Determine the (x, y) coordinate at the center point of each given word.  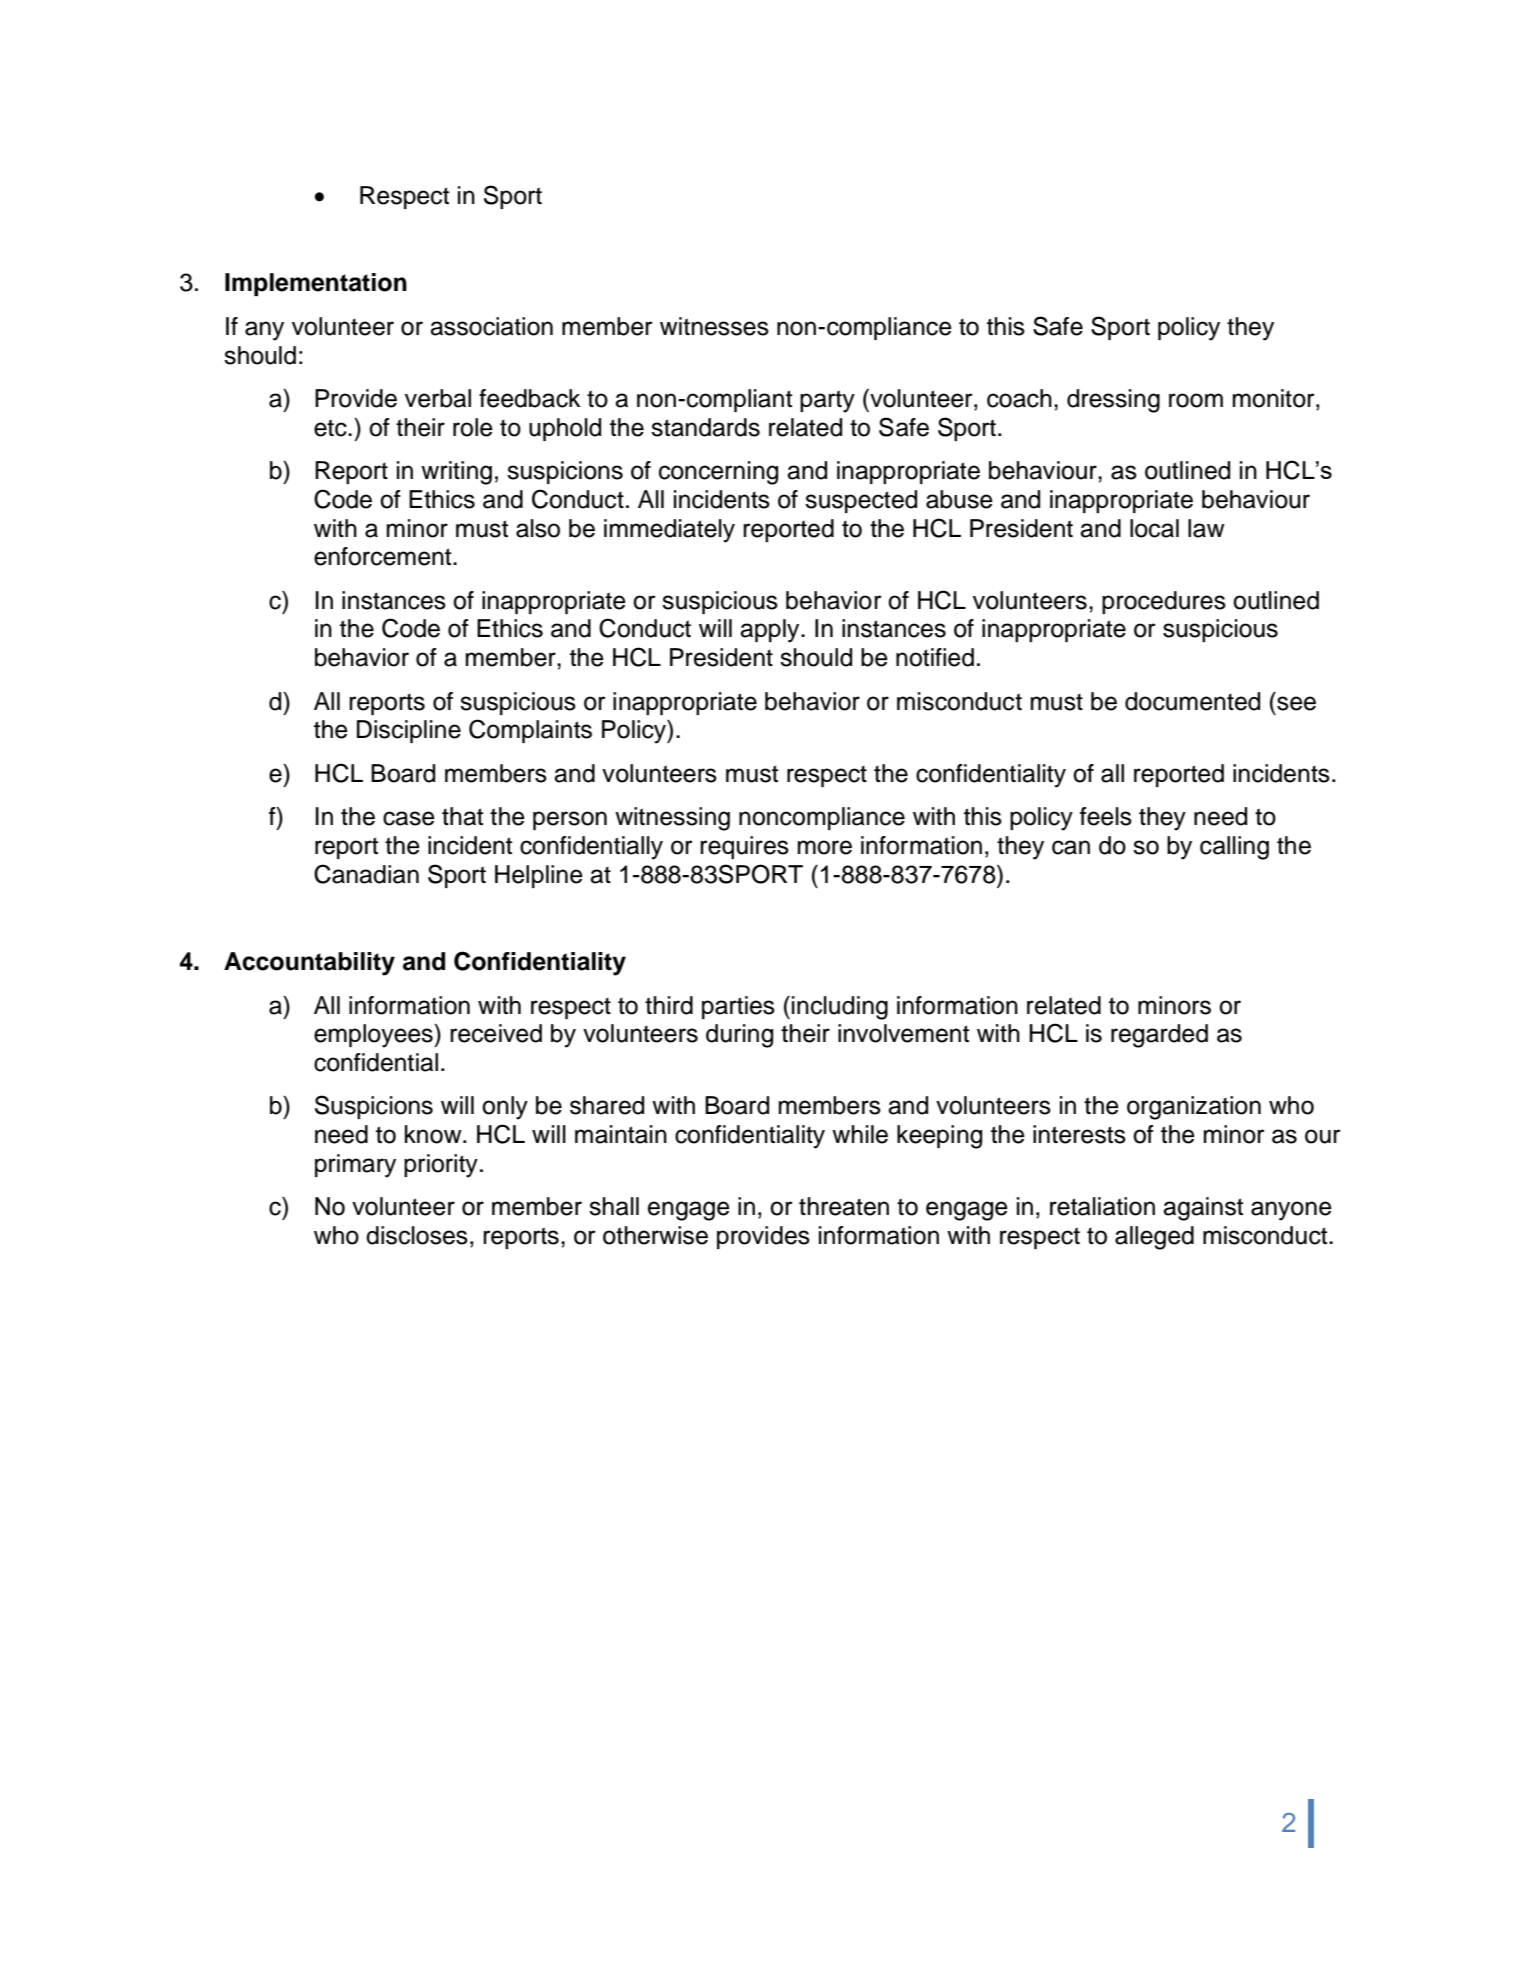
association (491, 326)
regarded (1159, 1036)
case (409, 818)
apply (771, 631)
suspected (861, 501)
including (840, 1008)
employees (374, 1036)
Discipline (409, 731)
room (1196, 400)
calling (1234, 848)
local (1154, 528)
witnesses (714, 326)
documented (1192, 701)
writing (456, 473)
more (825, 847)
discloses (417, 1235)
